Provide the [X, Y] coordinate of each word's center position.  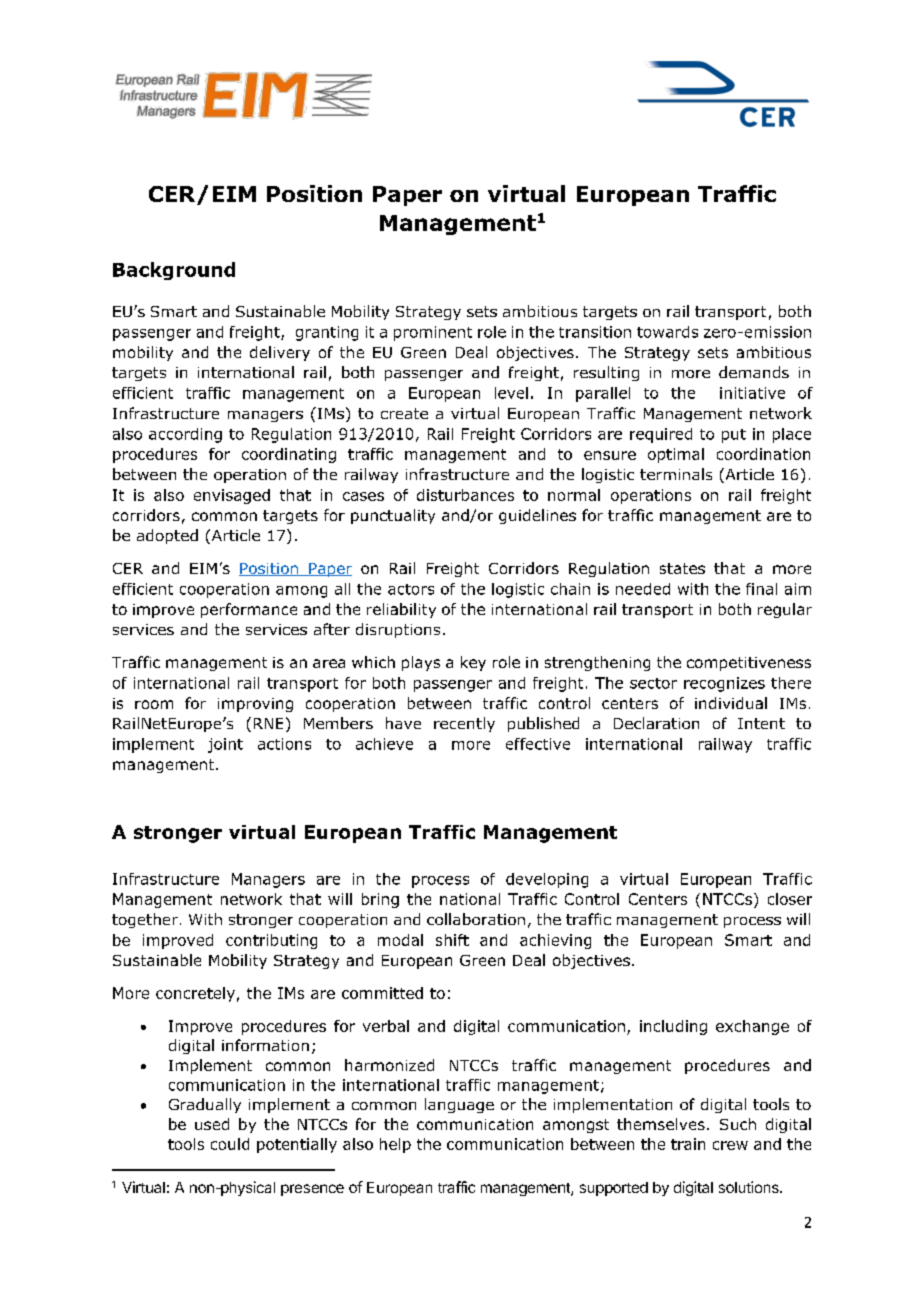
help [395, 1145]
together [145, 920]
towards [667, 332]
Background [174, 271]
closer [790, 899]
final [761, 589]
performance [249, 610]
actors [411, 589]
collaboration [476, 919]
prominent [433, 333]
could [230, 1144]
